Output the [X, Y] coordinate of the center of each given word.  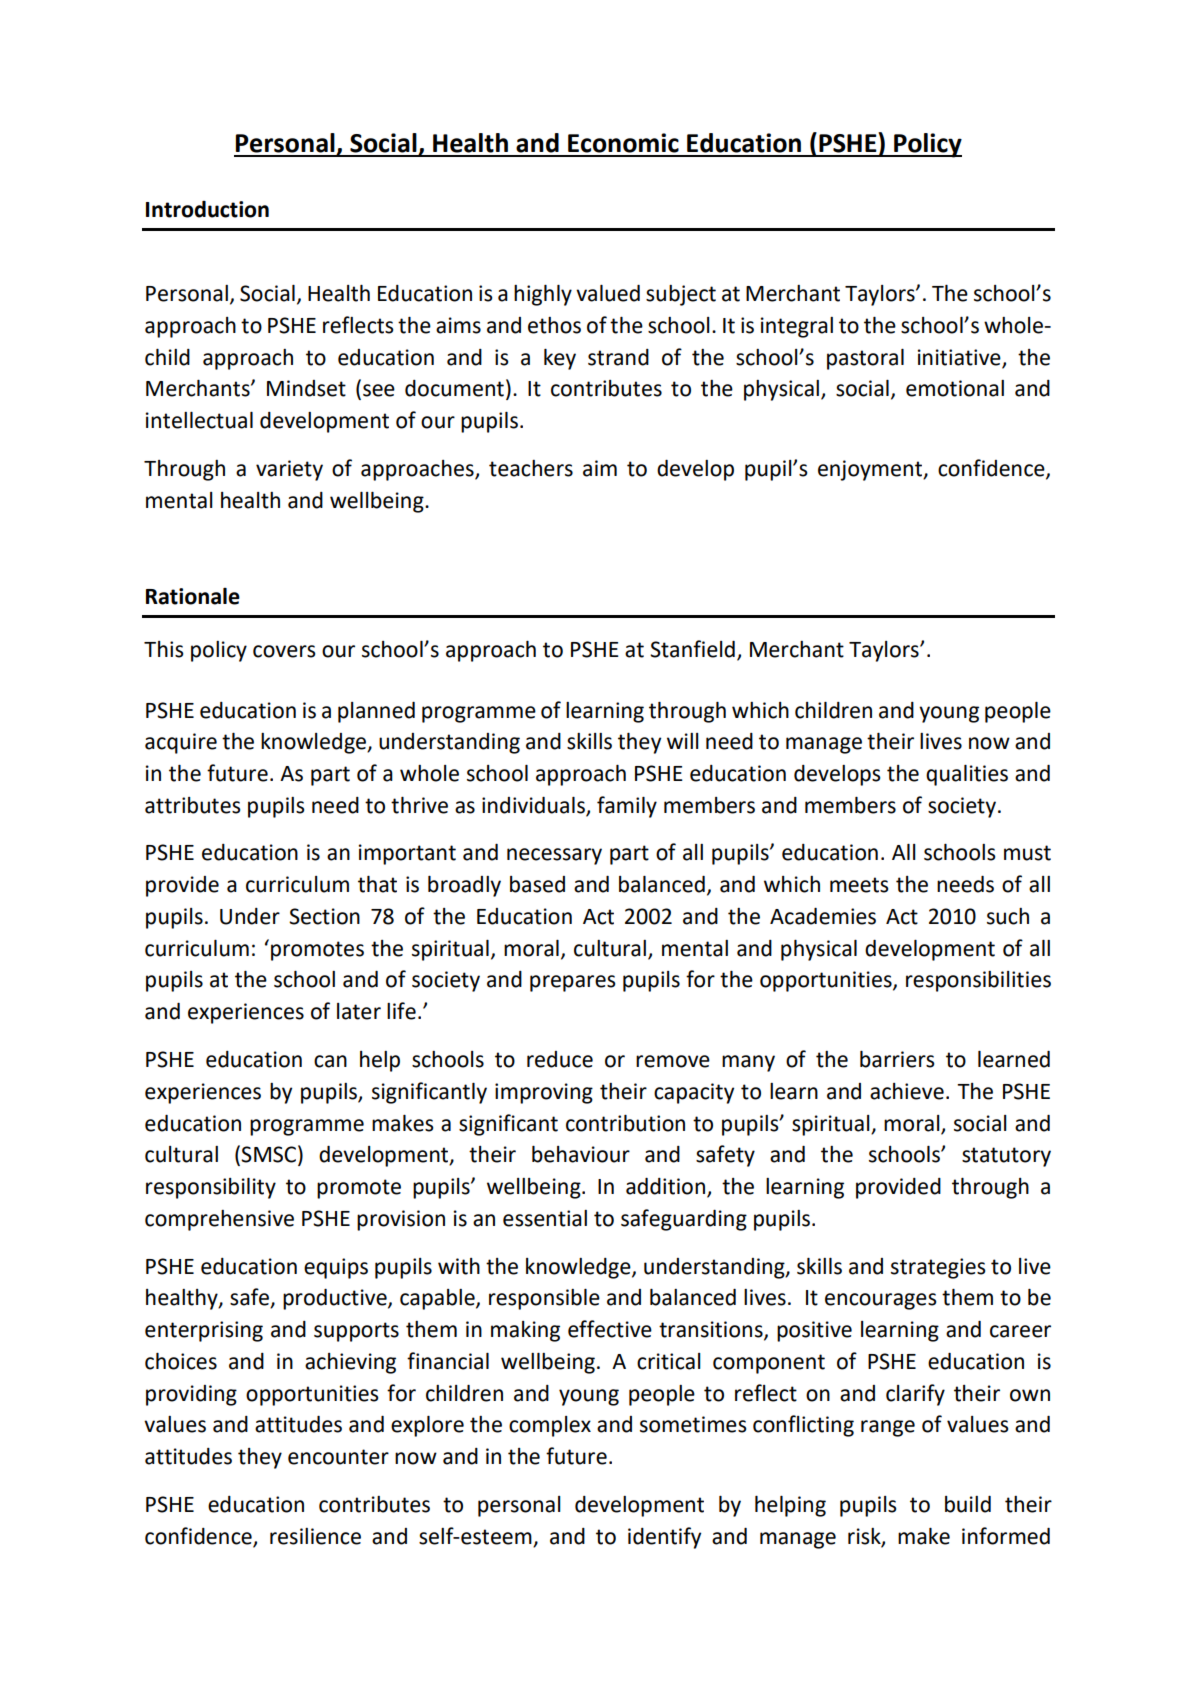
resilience [315, 1536]
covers [284, 651]
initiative [959, 357]
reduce [560, 1059]
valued [608, 293]
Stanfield [692, 649]
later [359, 1011]
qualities [967, 775]
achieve [907, 1091]
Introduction [207, 209]
